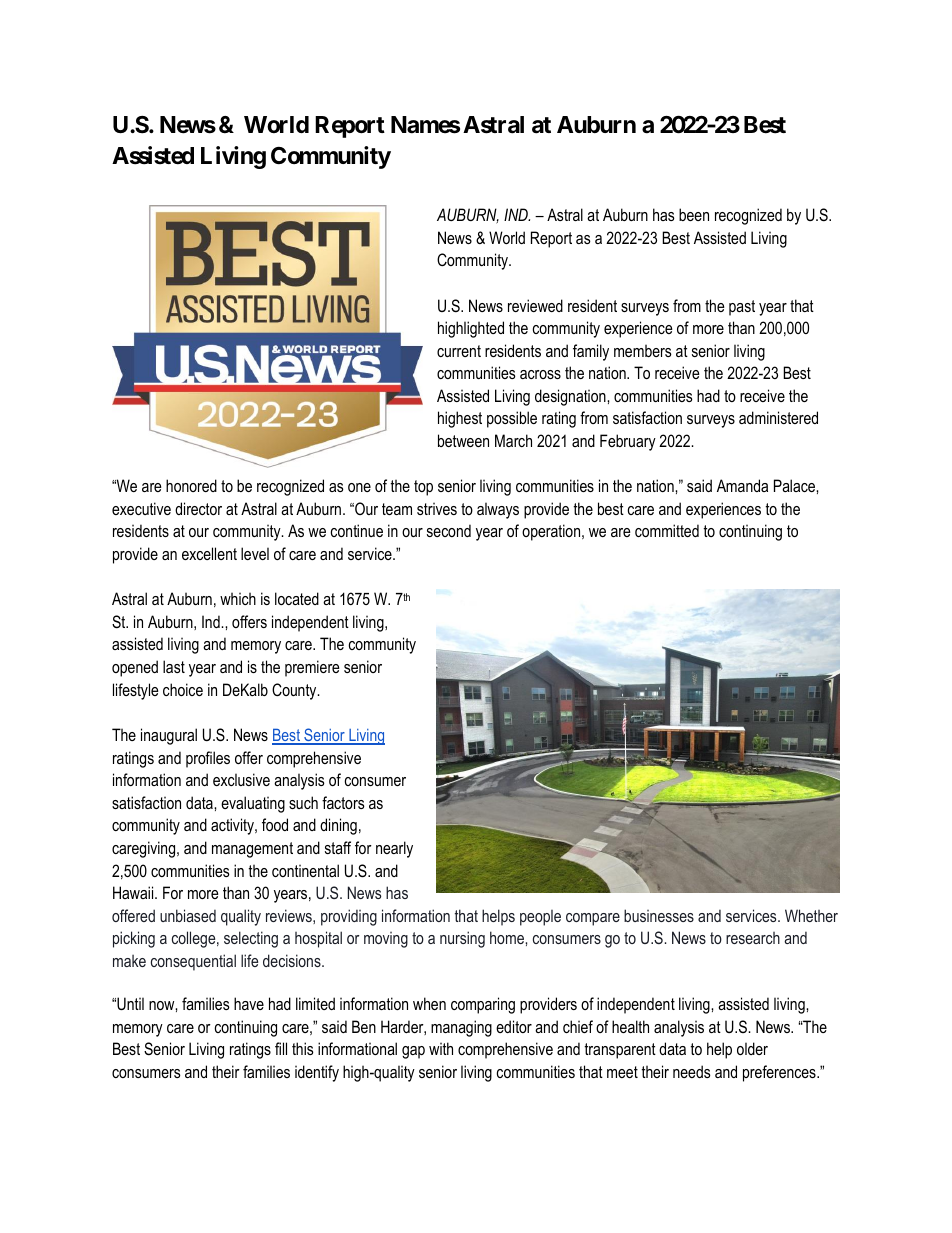 Image resolution: width=952 pixels, height=1233 pixels. Describe the element at coordinates (535, 305) in the page. I see `reviewed` at that location.
